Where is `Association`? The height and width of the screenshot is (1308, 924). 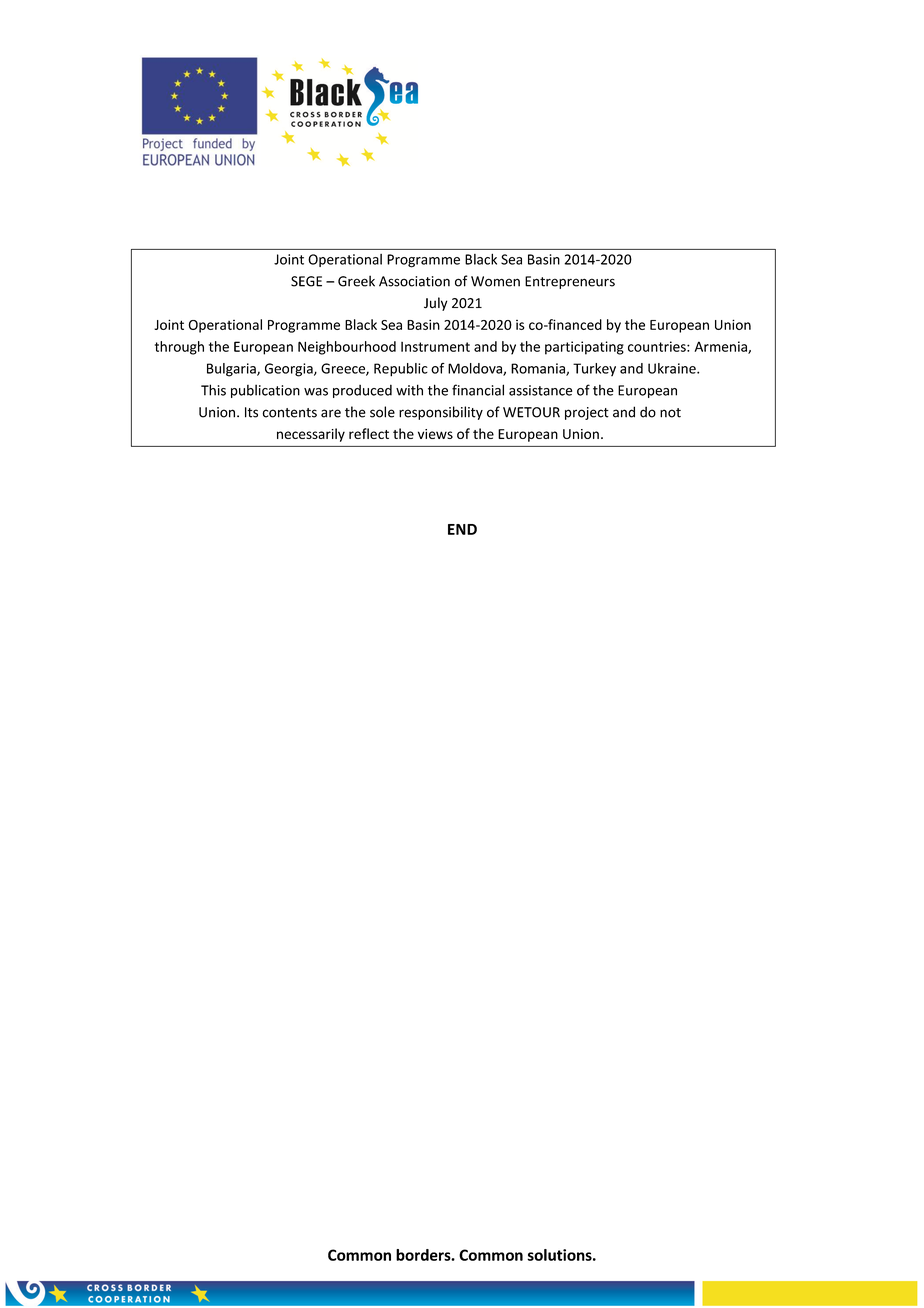 Association is located at coordinates (414, 281).
